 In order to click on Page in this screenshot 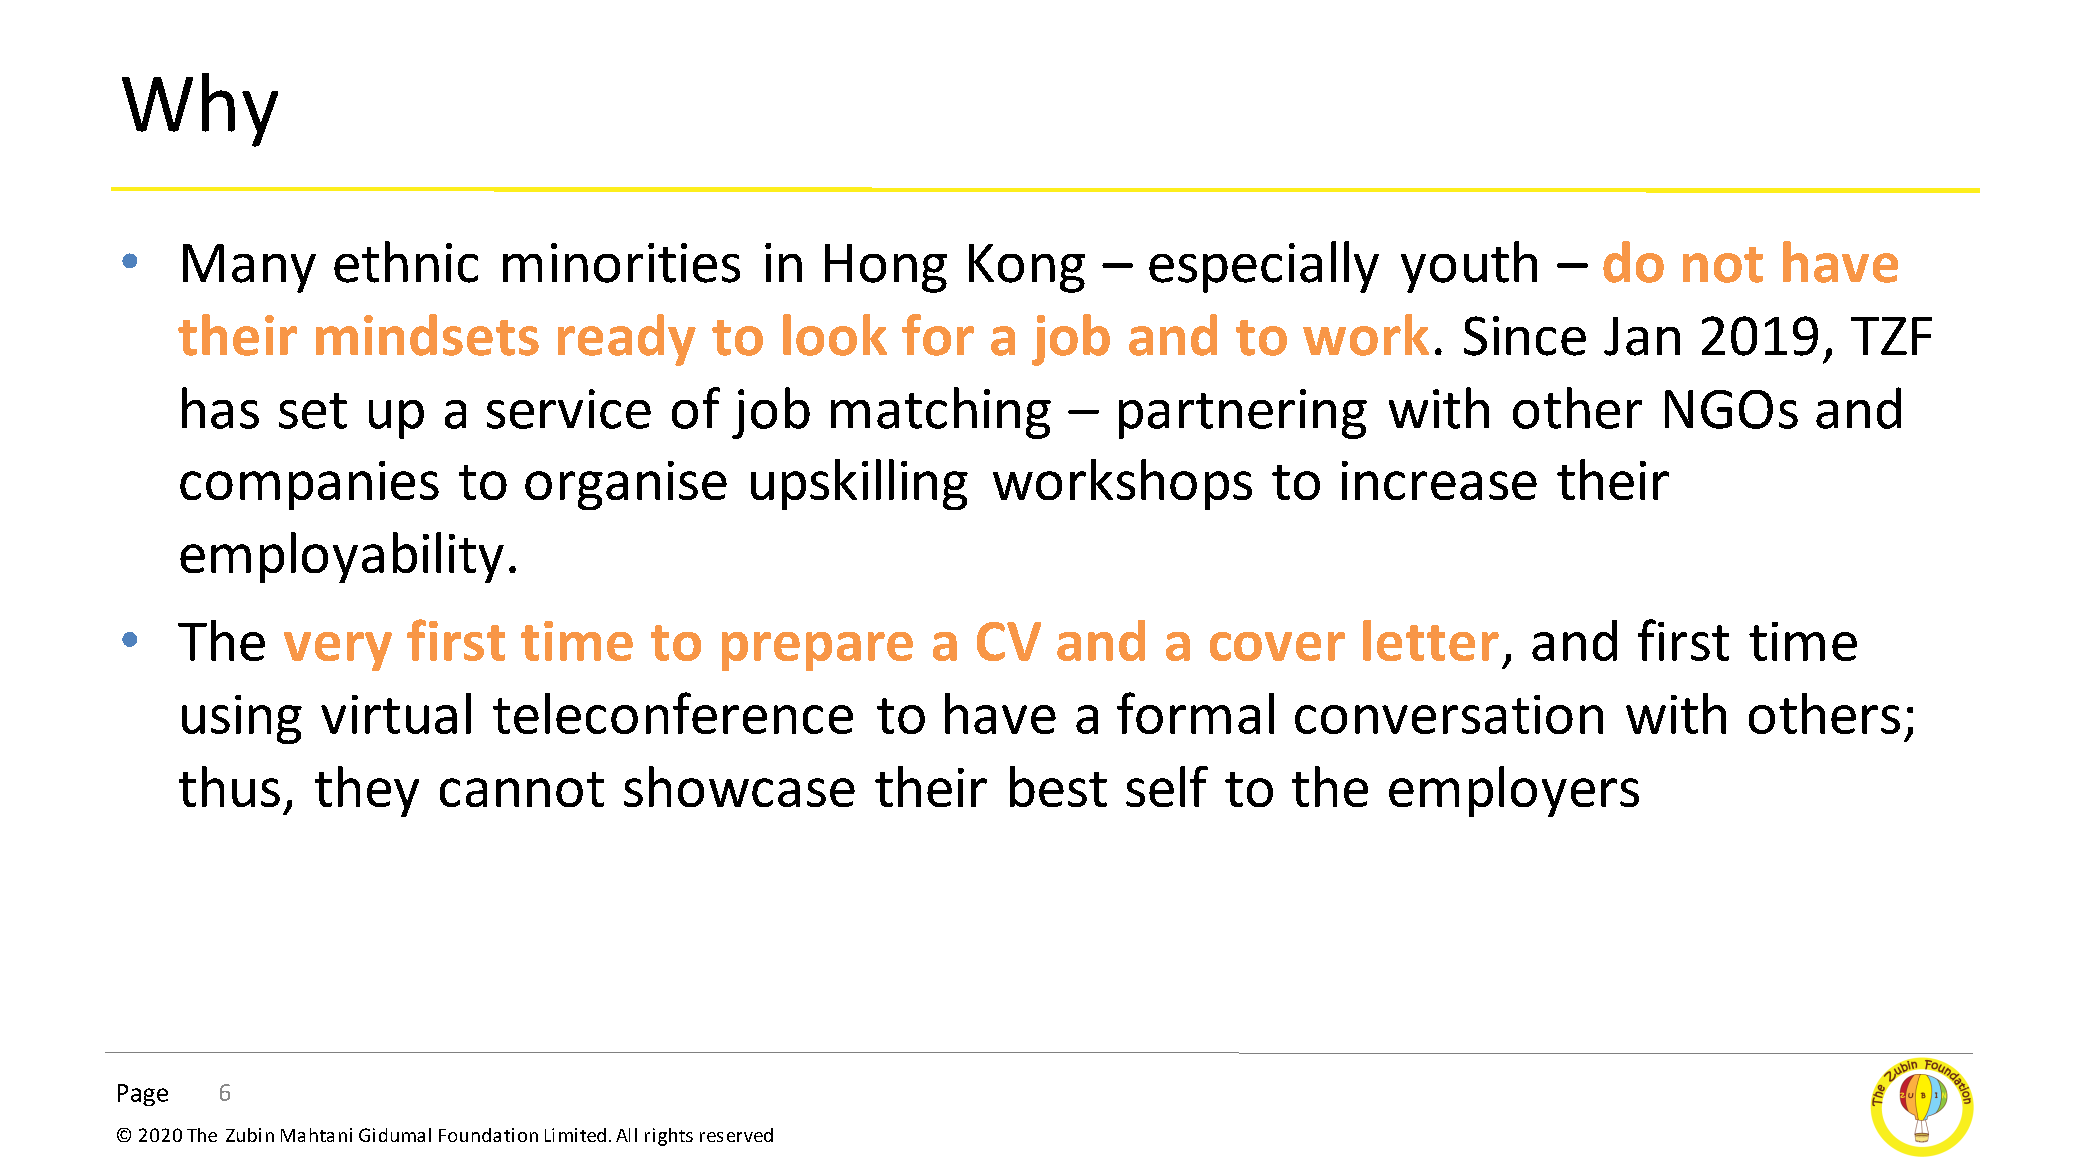, I will do `click(143, 1095)`.
